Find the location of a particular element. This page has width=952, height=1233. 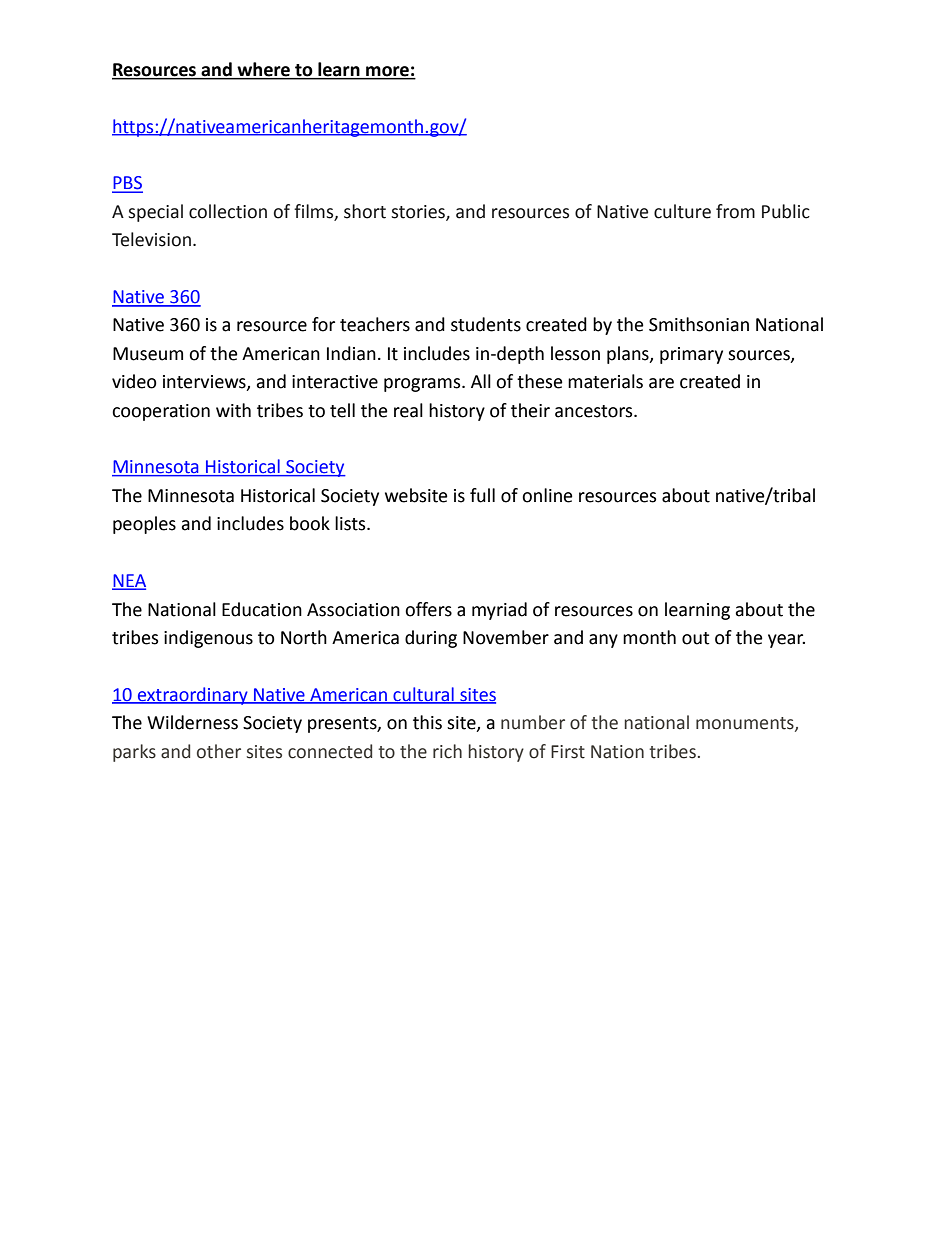

collection is located at coordinates (228, 211).
